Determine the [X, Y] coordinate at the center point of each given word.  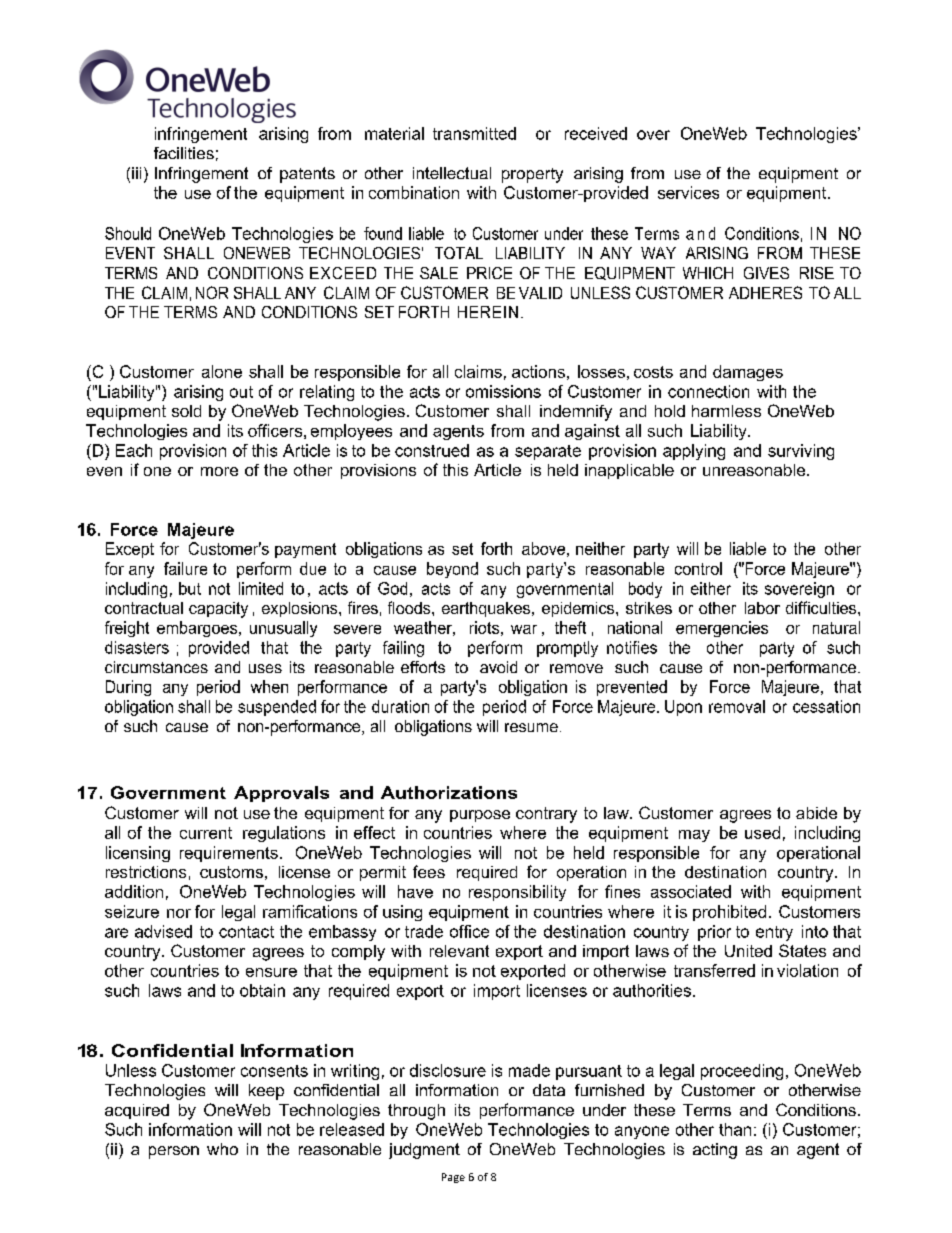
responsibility [517, 893]
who [222, 1149]
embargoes [198, 629]
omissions [503, 391]
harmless [726, 411]
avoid [498, 667]
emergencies [722, 629]
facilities [184, 153]
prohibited [729, 913]
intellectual [452, 173]
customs [231, 872]
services [688, 192]
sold [186, 411]
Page [453, 1178]
